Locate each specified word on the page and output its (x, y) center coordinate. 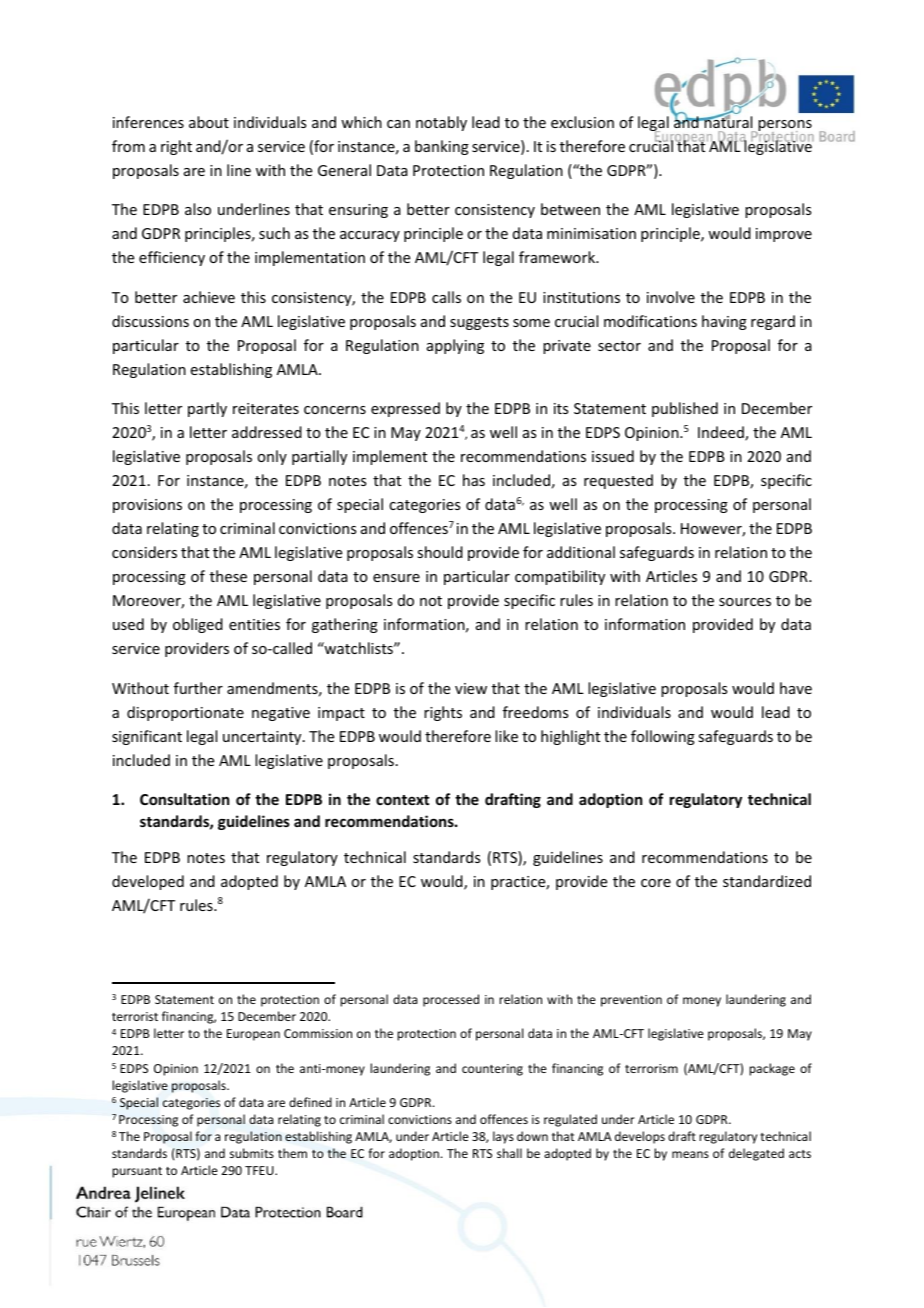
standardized (767, 881)
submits (252, 1153)
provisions (147, 506)
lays (503, 1137)
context (402, 800)
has (474, 480)
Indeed (722, 433)
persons (784, 127)
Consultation (184, 799)
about (209, 122)
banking (442, 147)
